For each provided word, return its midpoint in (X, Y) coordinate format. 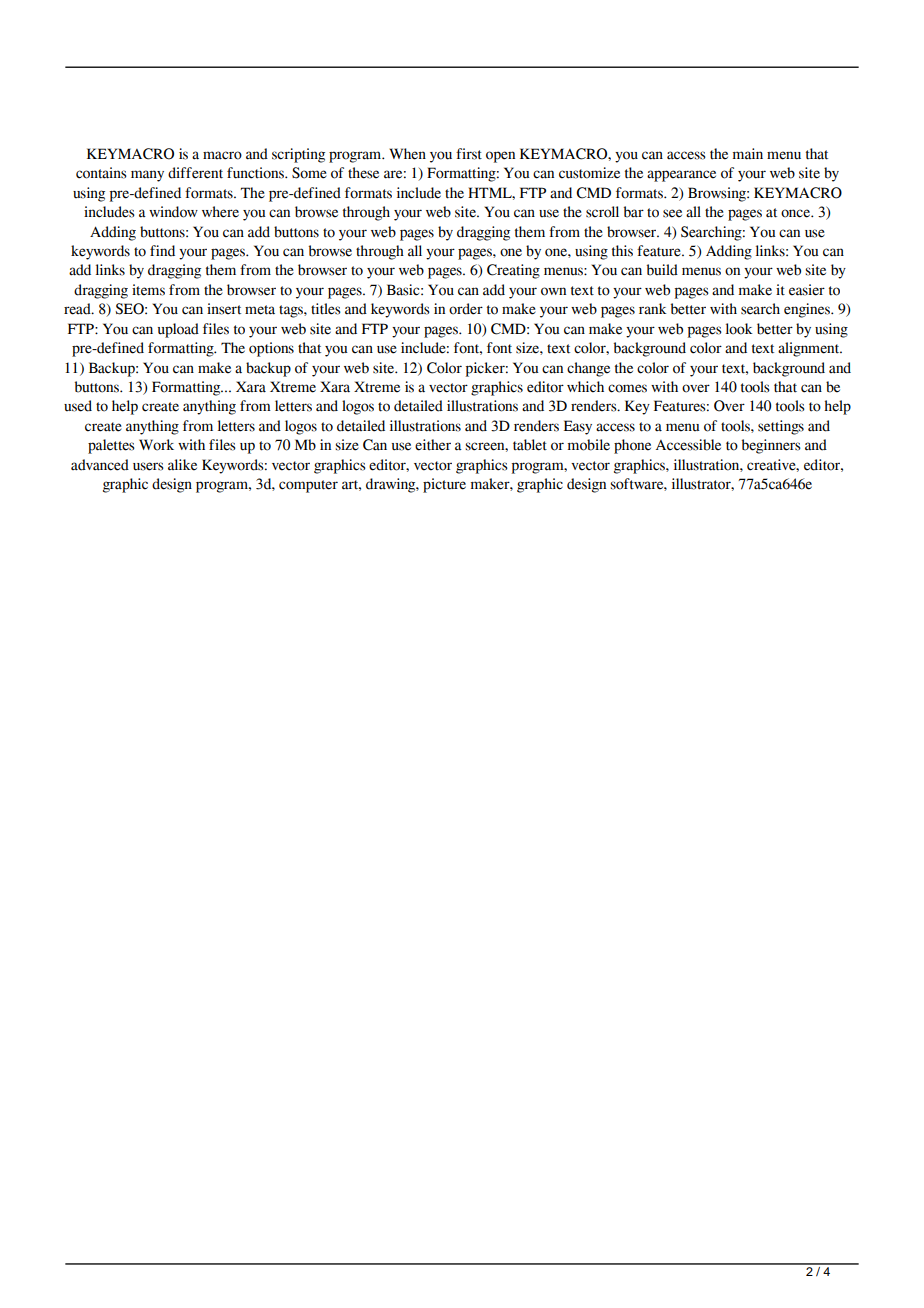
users (148, 466)
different (195, 173)
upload (178, 330)
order (466, 309)
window (173, 212)
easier (807, 290)
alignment (810, 349)
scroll (602, 212)
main (748, 154)
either (433, 445)
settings (781, 427)
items (148, 290)
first (469, 154)
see (672, 213)
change (588, 369)
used (78, 406)
